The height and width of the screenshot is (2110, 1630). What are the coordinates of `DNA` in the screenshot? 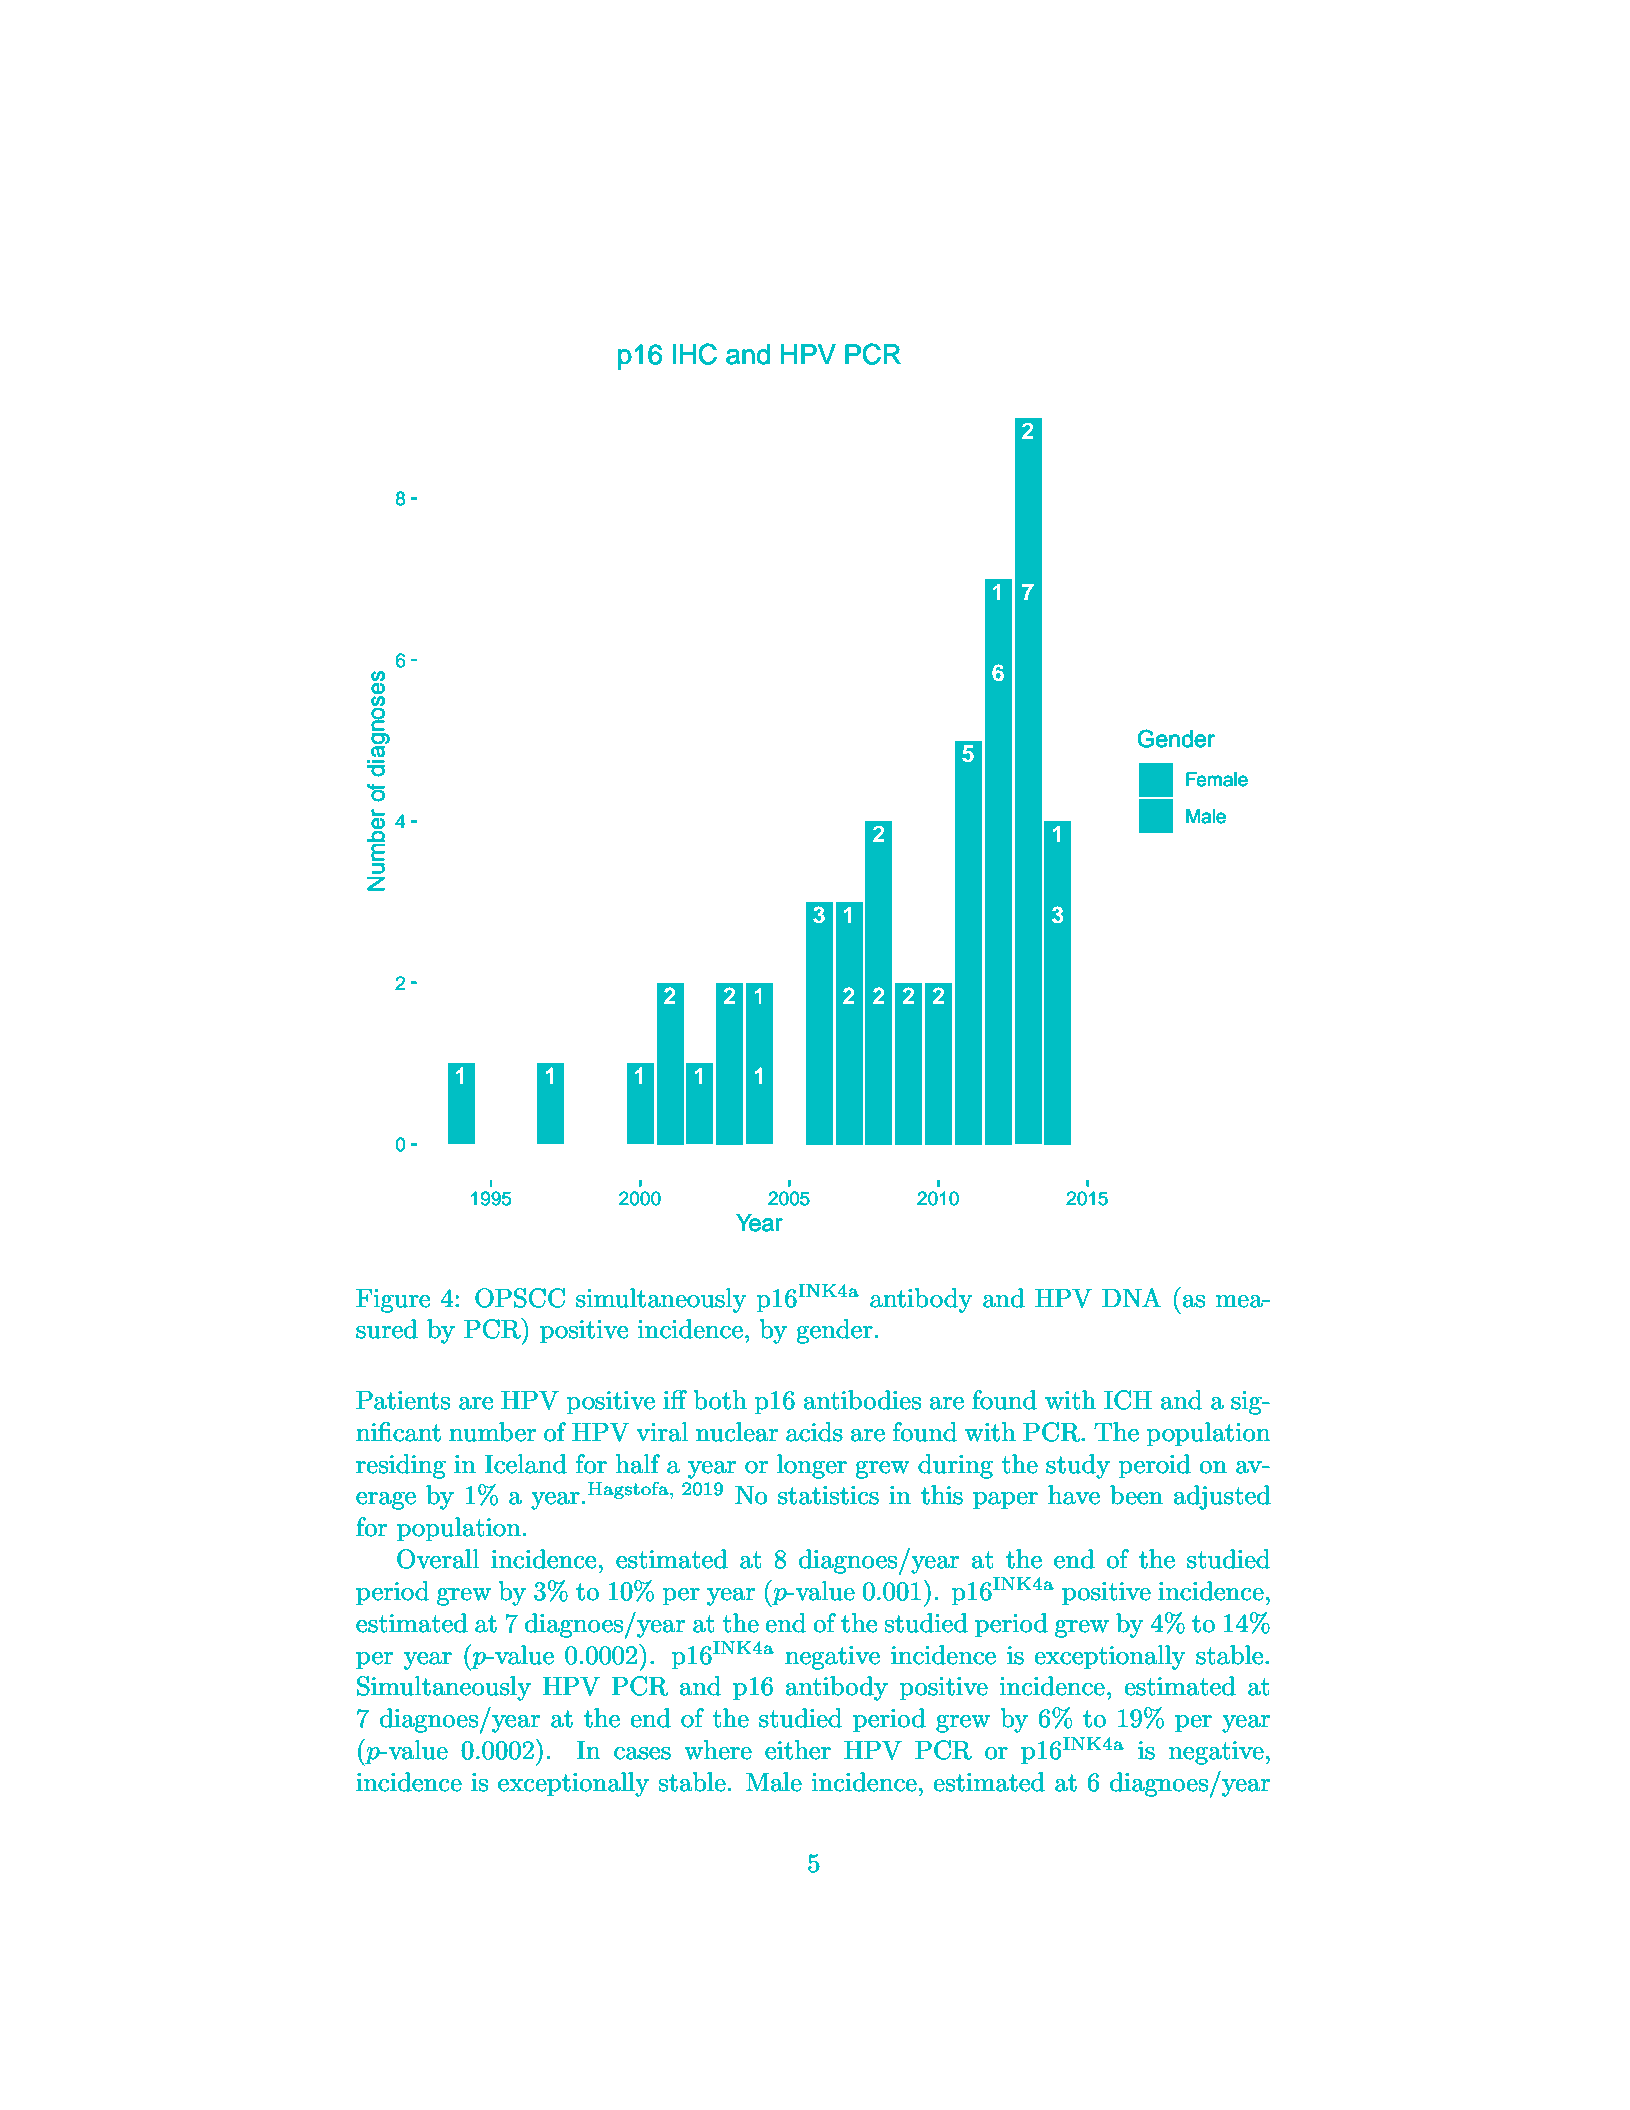 It's located at (1131, 1297).
